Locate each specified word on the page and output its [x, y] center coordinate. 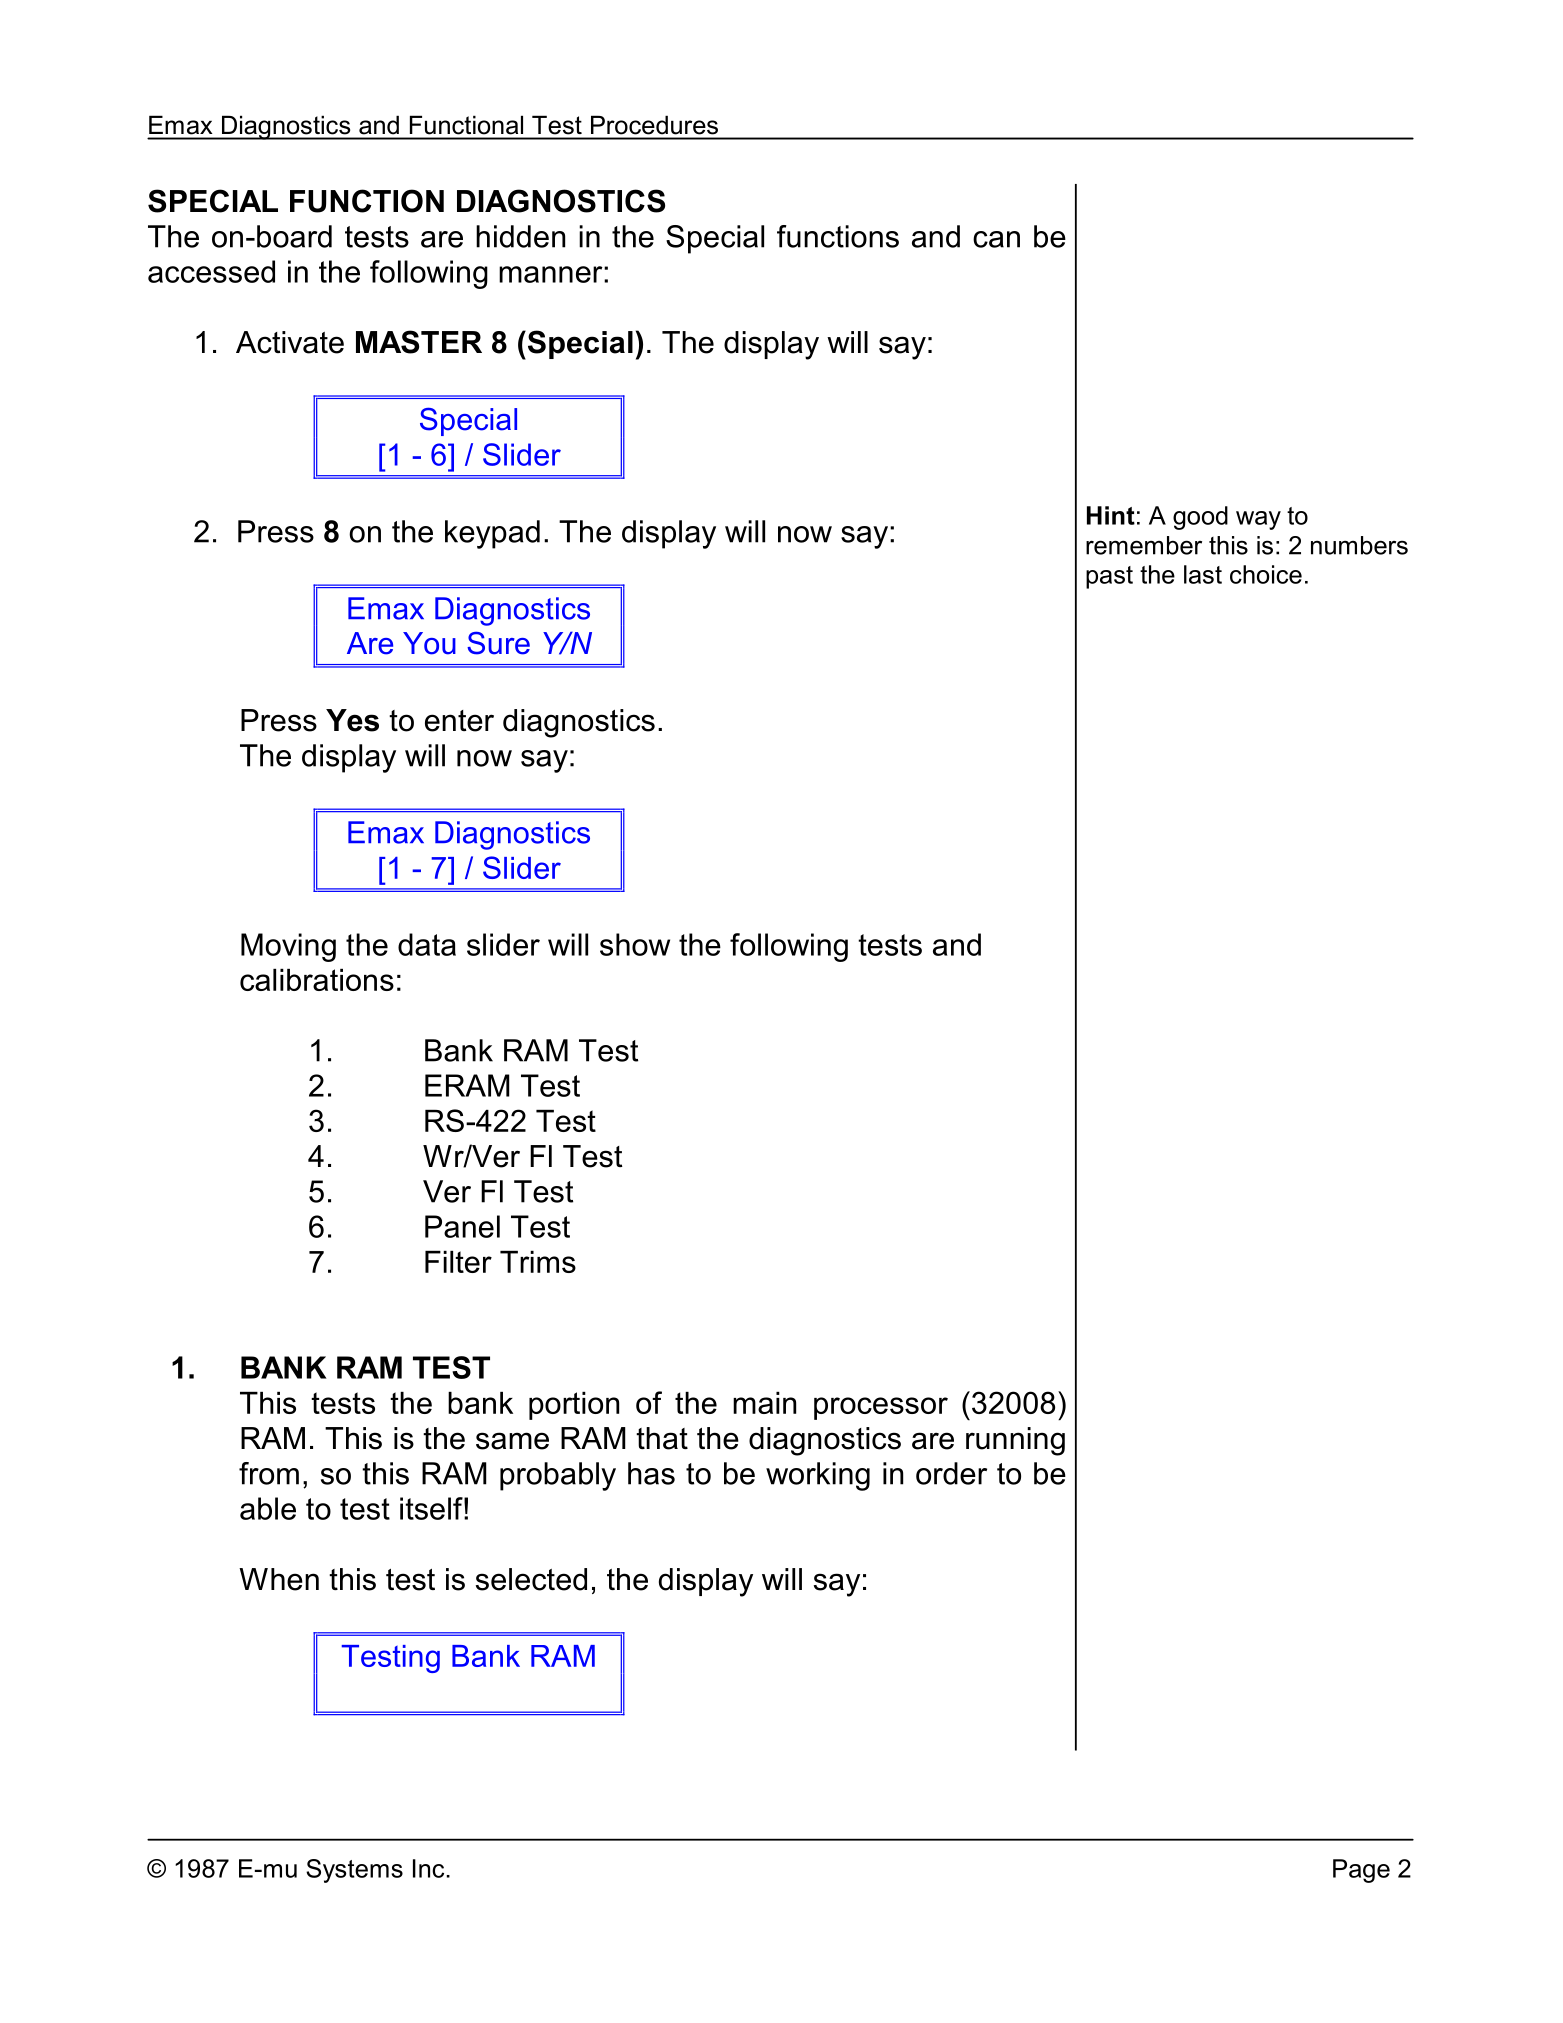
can [996, 239]
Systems [354, 1871]
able [268, 1508]
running [1015, 1441]
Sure [498, 643]
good [1200, 518]
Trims [538, 1262]
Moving [288, 947]
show [635, 944]
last [1203, 574]
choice [1266, 574]
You [429, 643]
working [818, 1476]
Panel [462, 1226]
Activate [290, 342]
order [951, 1473]
